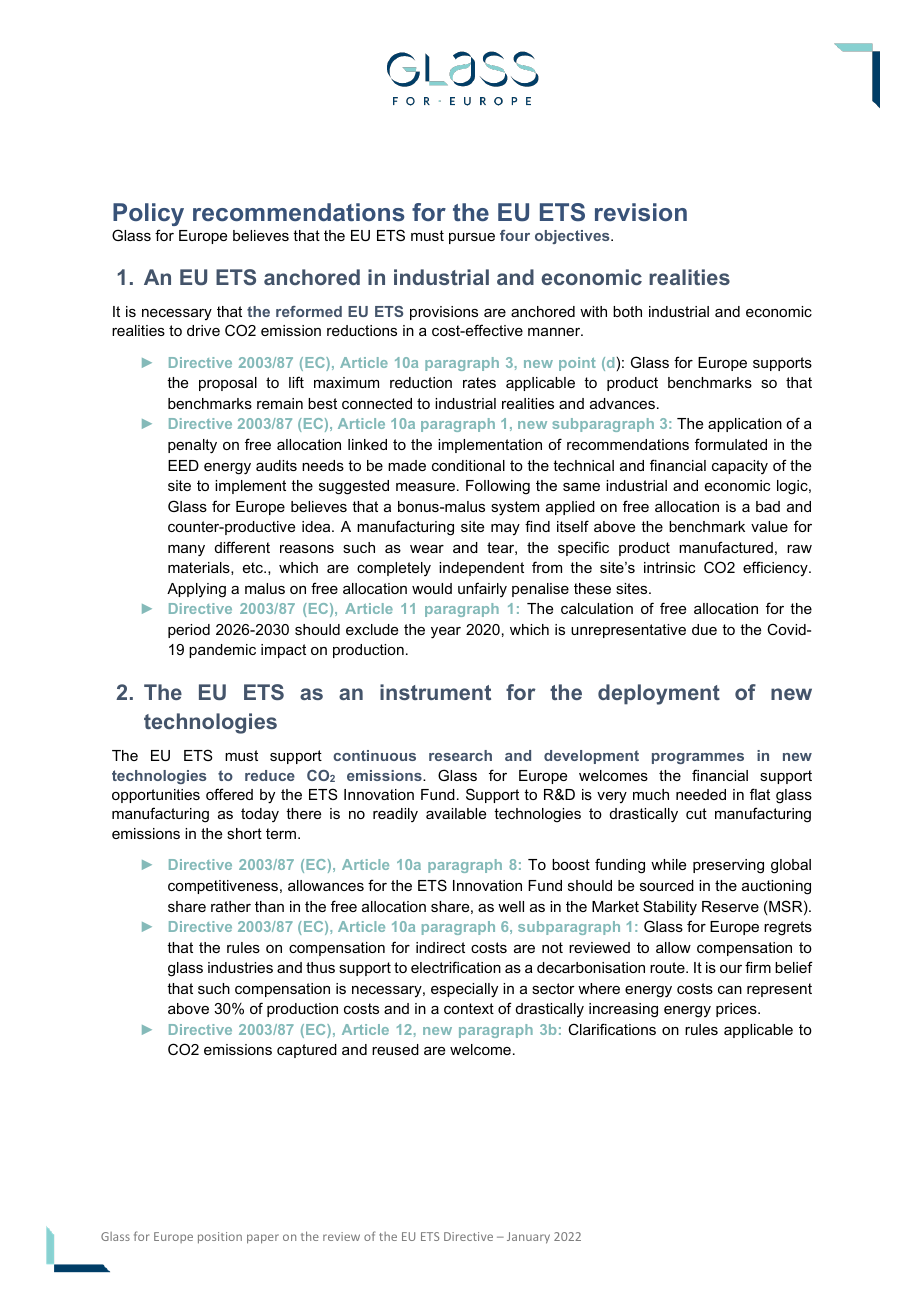 The height and width of the document is (1308, 924). Describe the element at coordinates (641, 212) in the document. I see `revision` at that location.
